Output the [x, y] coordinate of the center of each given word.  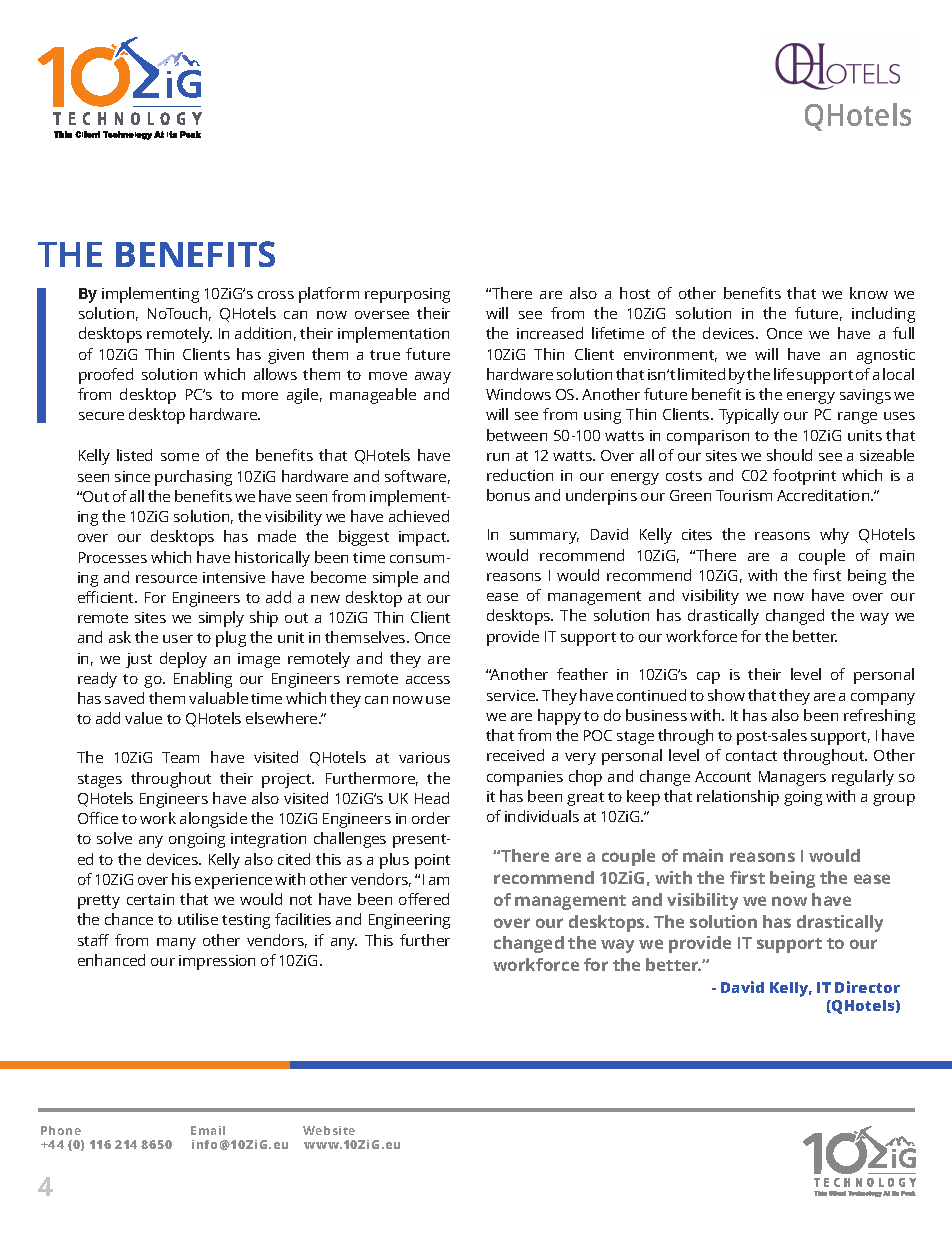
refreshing [879, 717]
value [143, 718]
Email [208, 1130]
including [883, 315]
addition [263, 333]
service [512, 695]
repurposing [407, 295]
